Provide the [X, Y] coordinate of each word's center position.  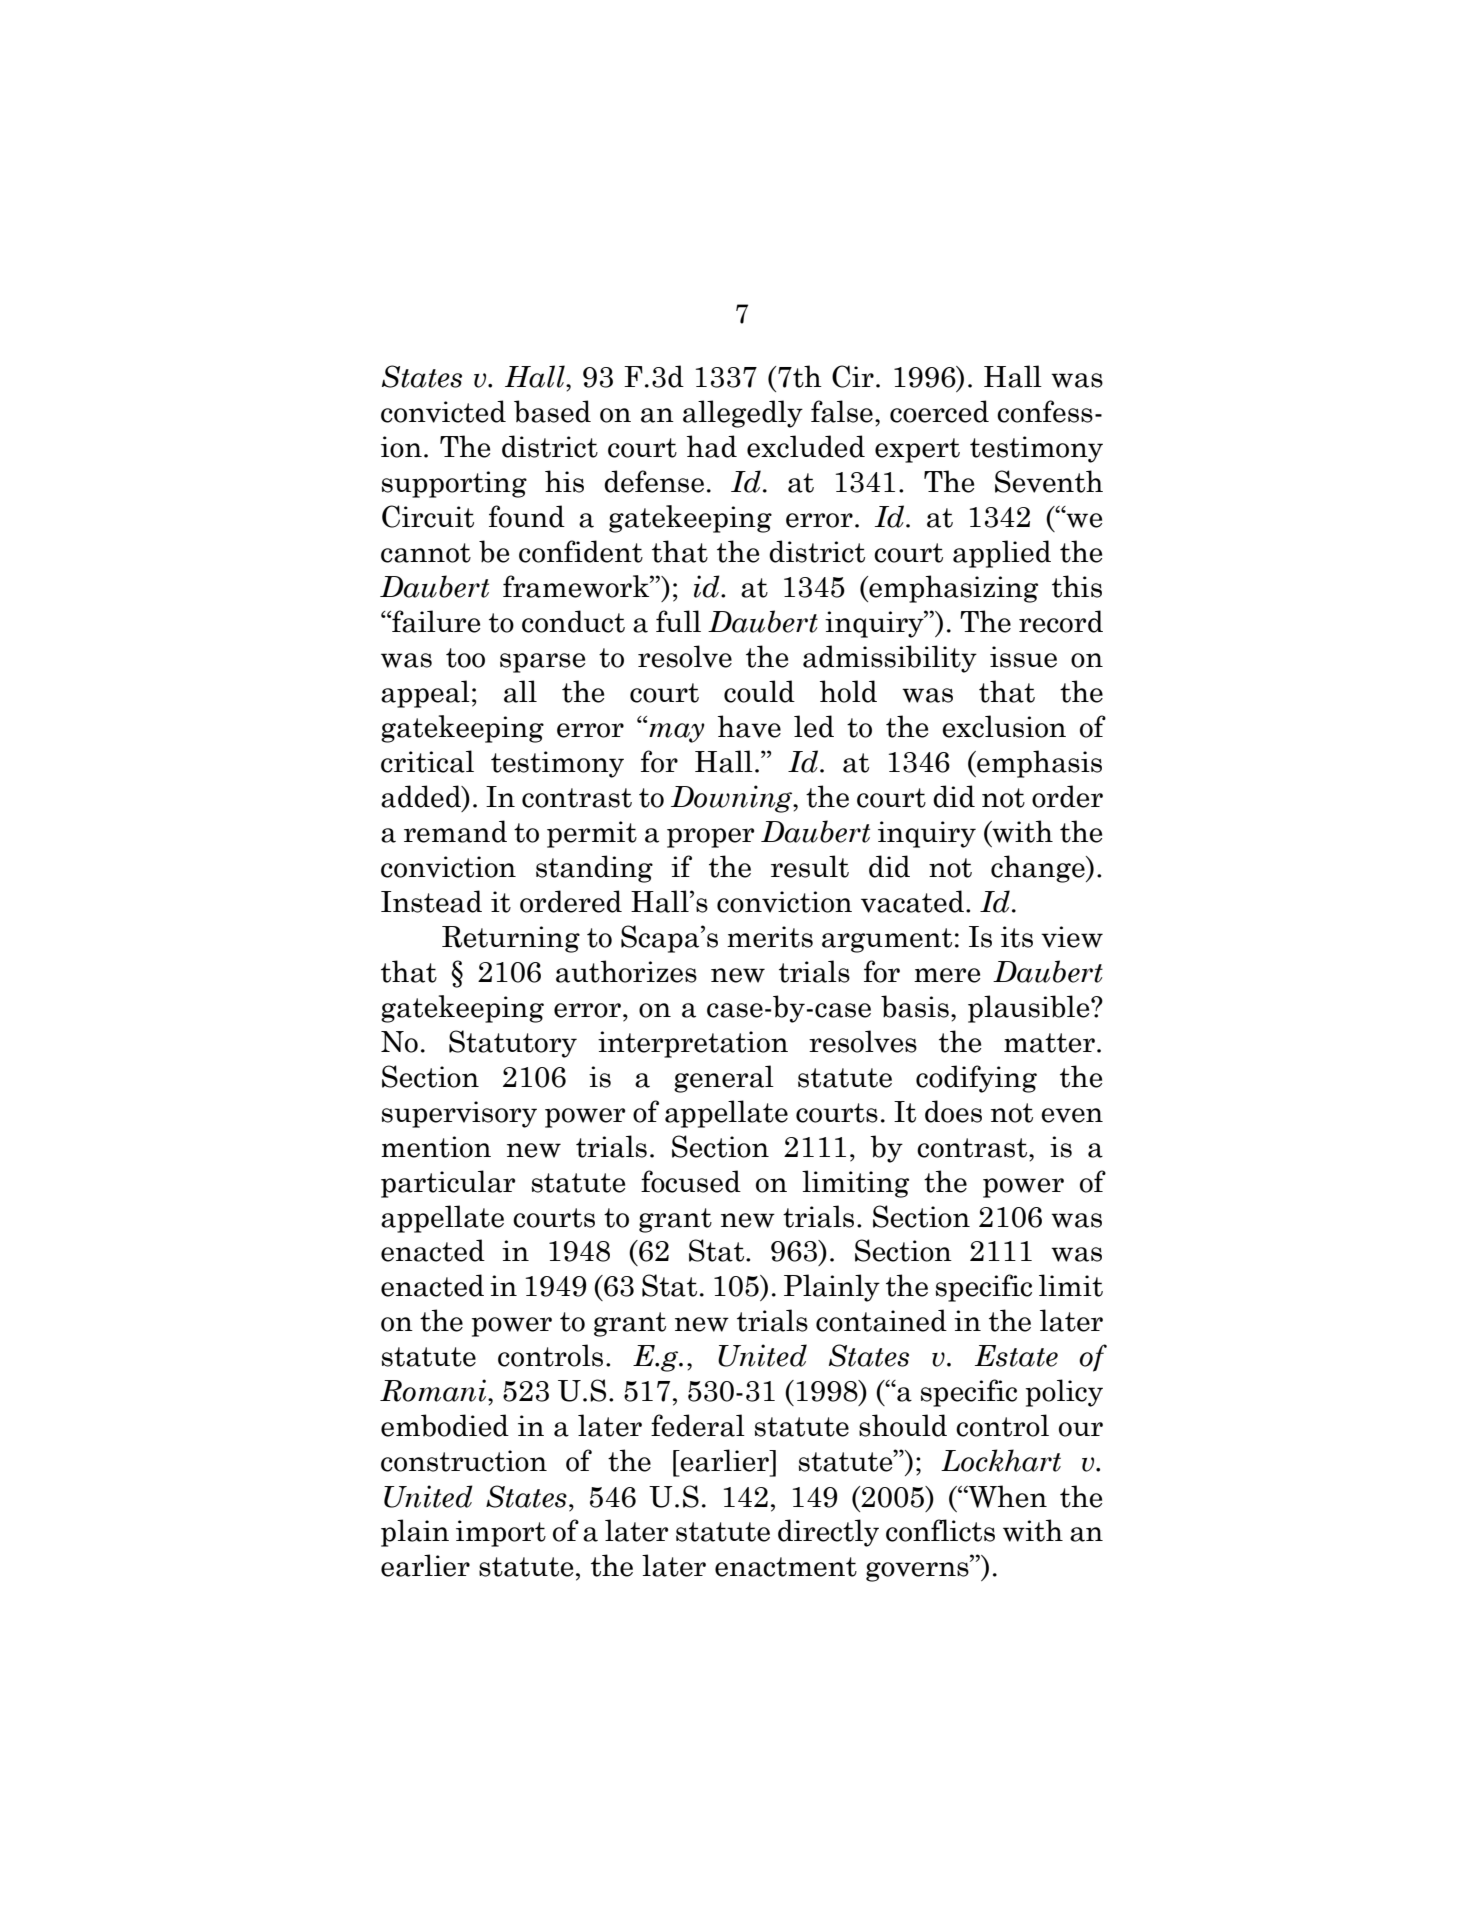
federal [698, 1425]
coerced [939, 411]
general [724, 1079]
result [810, 866]
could [759, 691]
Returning [511, 939]
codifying [976, 1079]
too [465, 658]
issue [1023, 657]
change [1039, 869]
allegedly [743, 414]
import [501, 1533]
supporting [454, 484]
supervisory [459, 1114]
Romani [434, 1390]
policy [1064, 1393]
